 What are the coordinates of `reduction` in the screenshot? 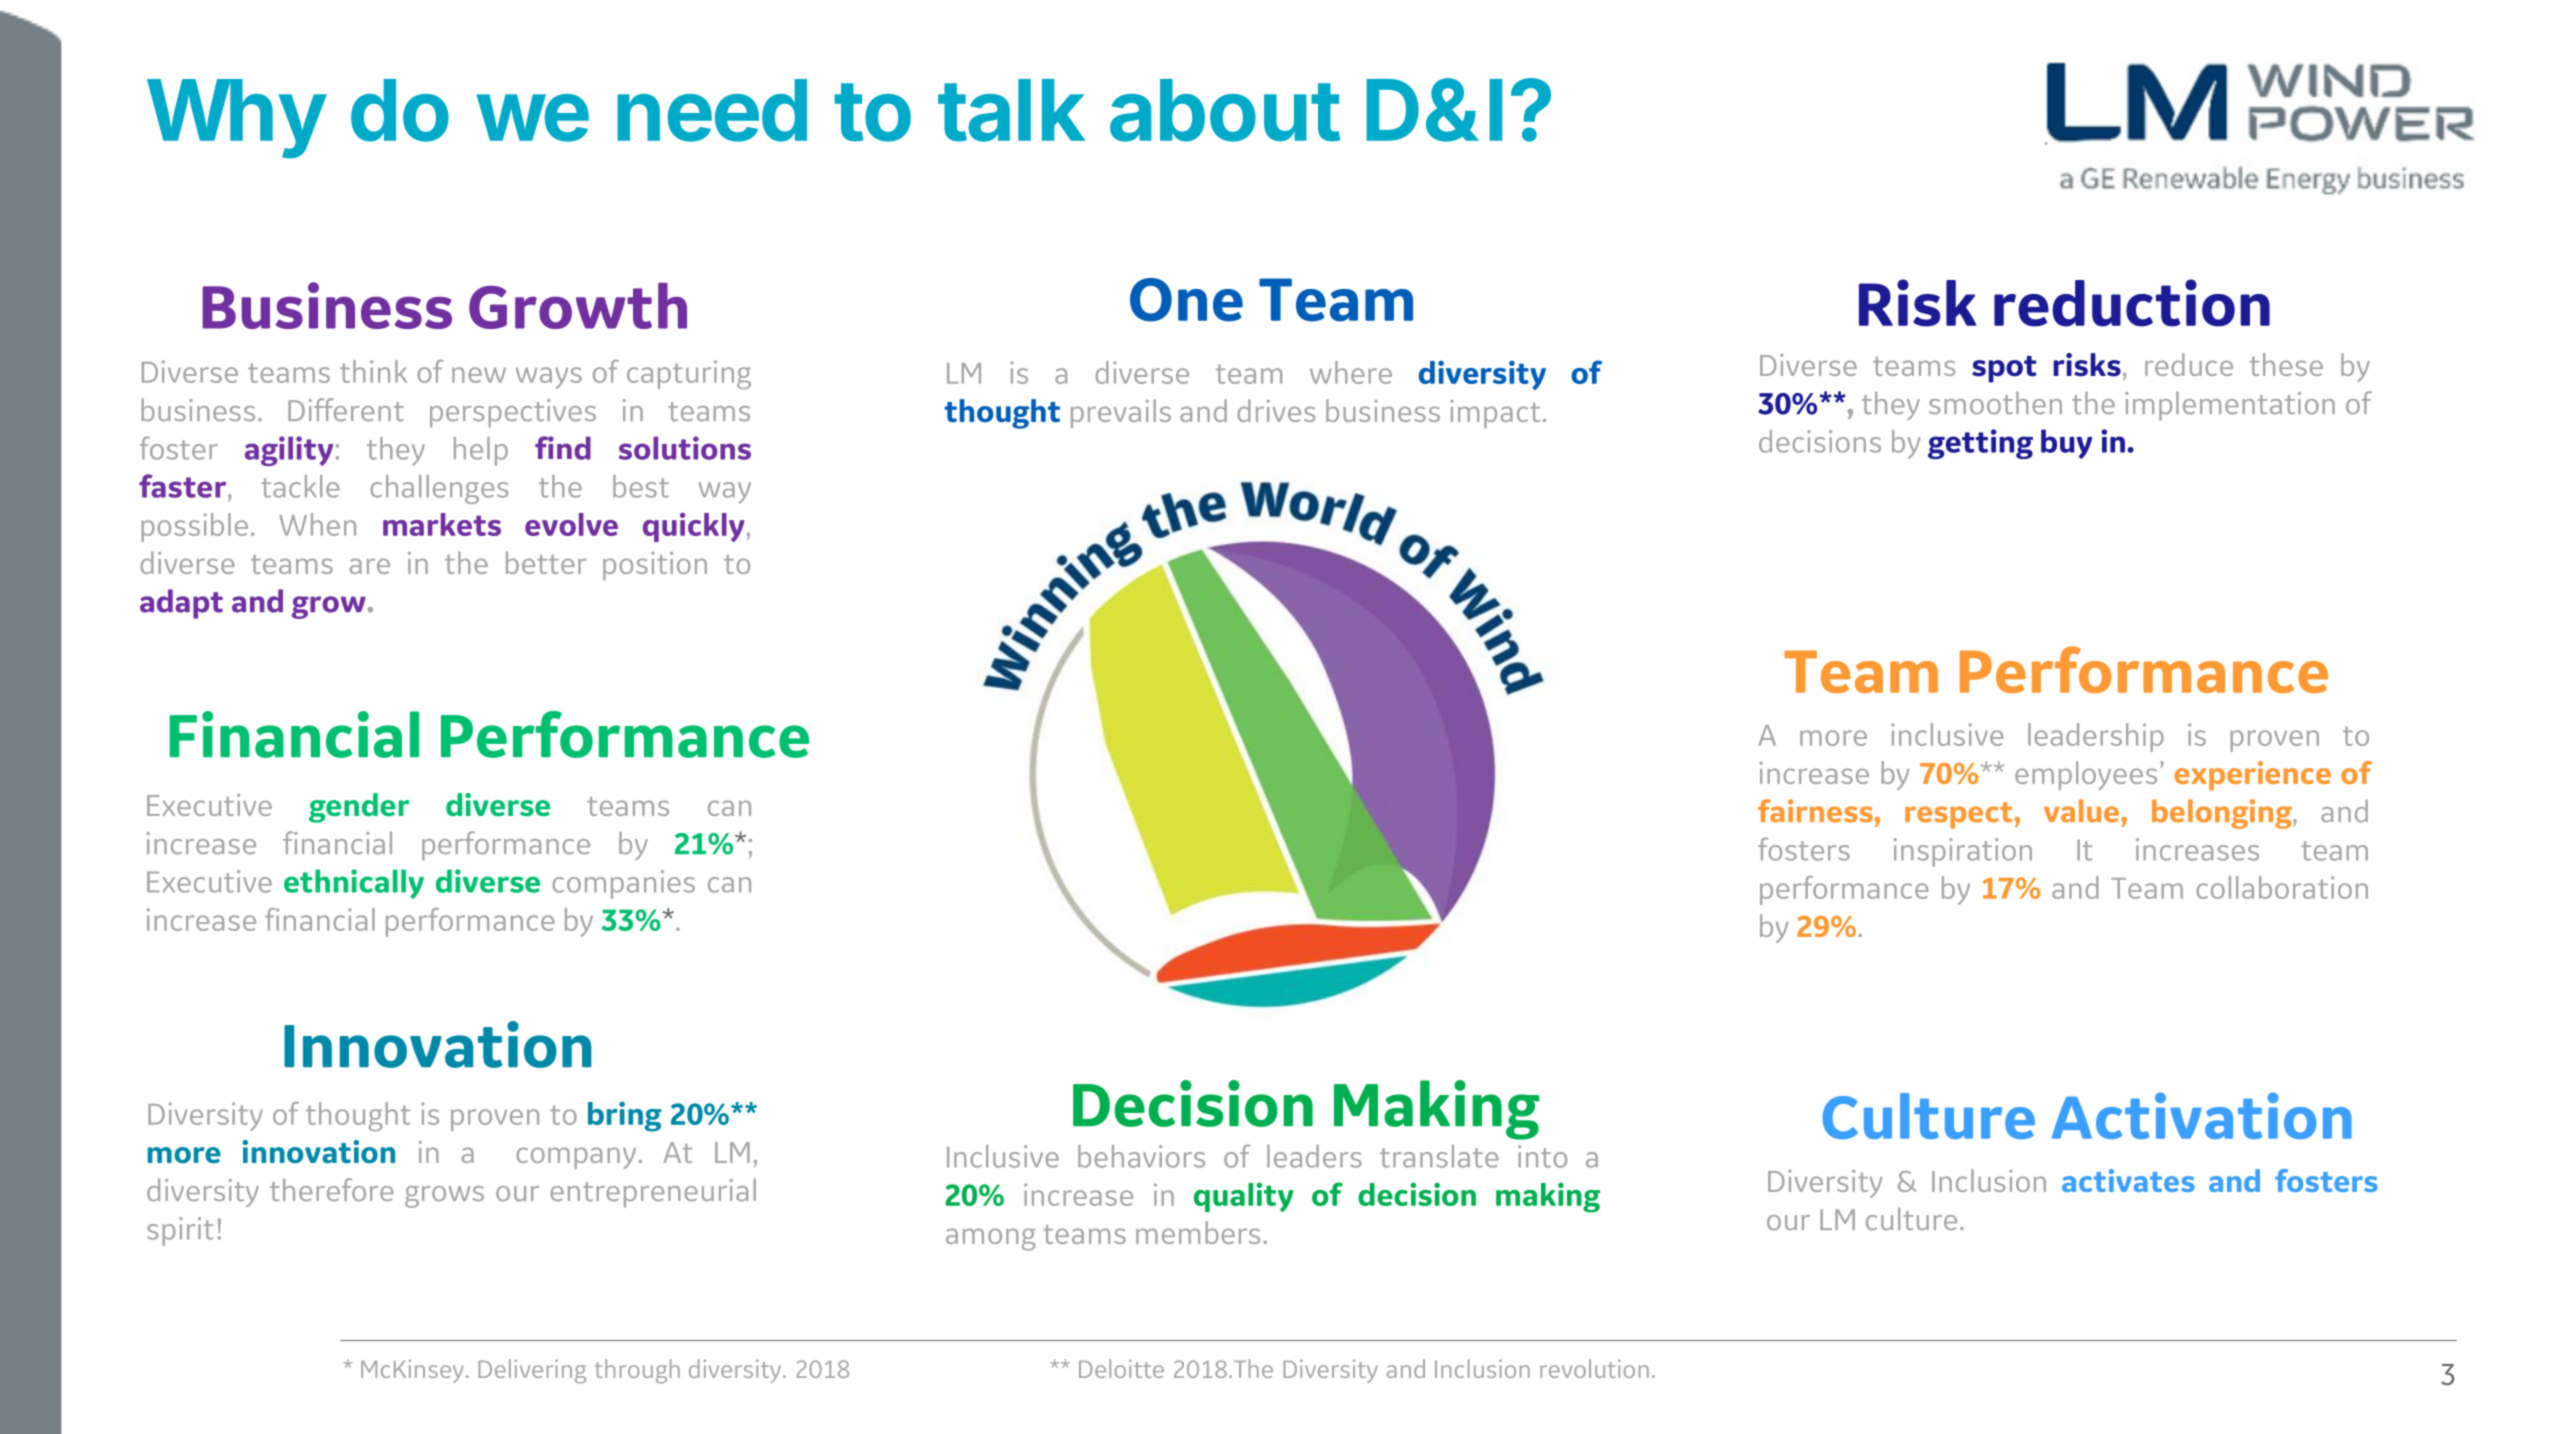 It's located at (2132, 303).
